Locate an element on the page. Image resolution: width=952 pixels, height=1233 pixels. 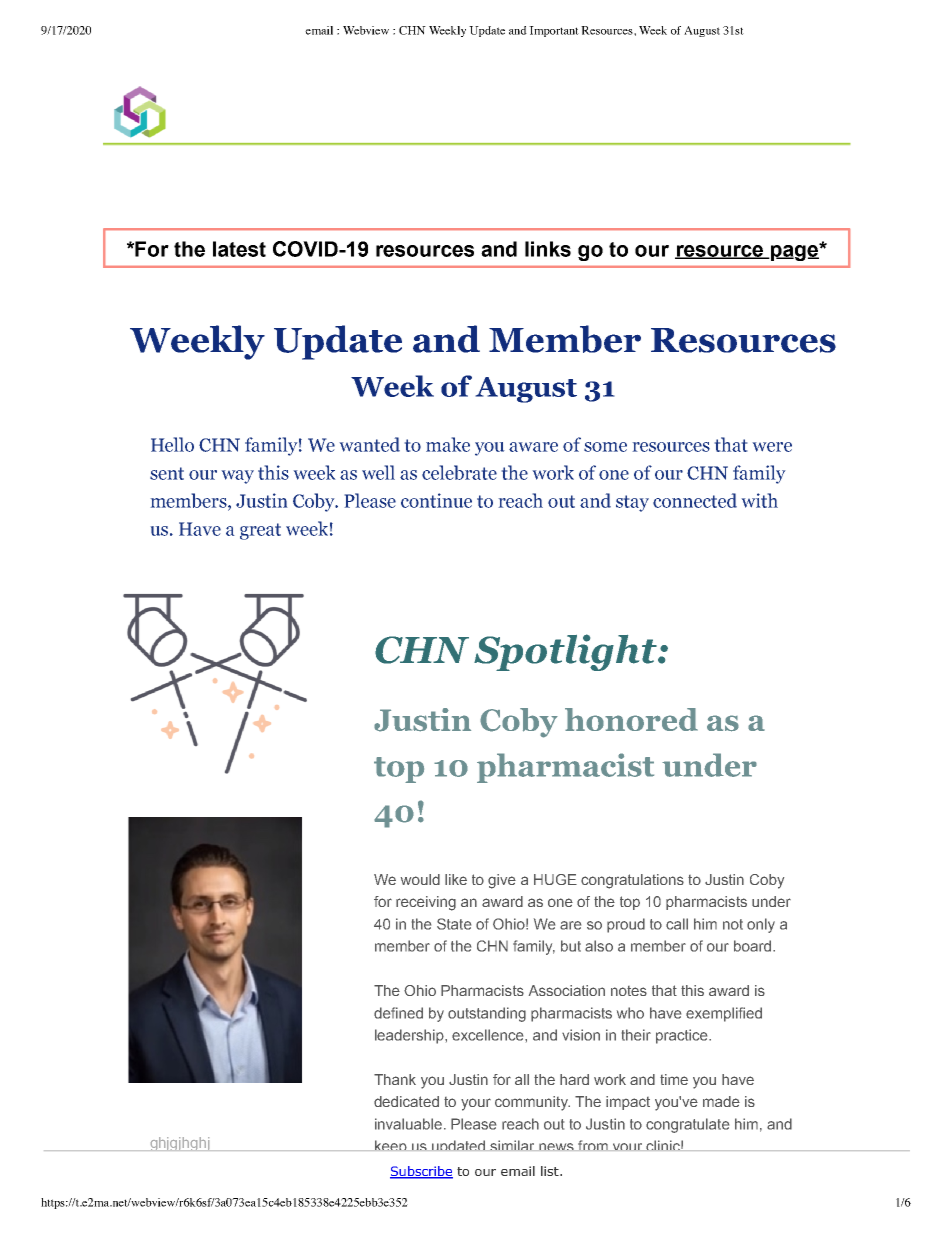
keep is located at coordinates (391, 1145).
